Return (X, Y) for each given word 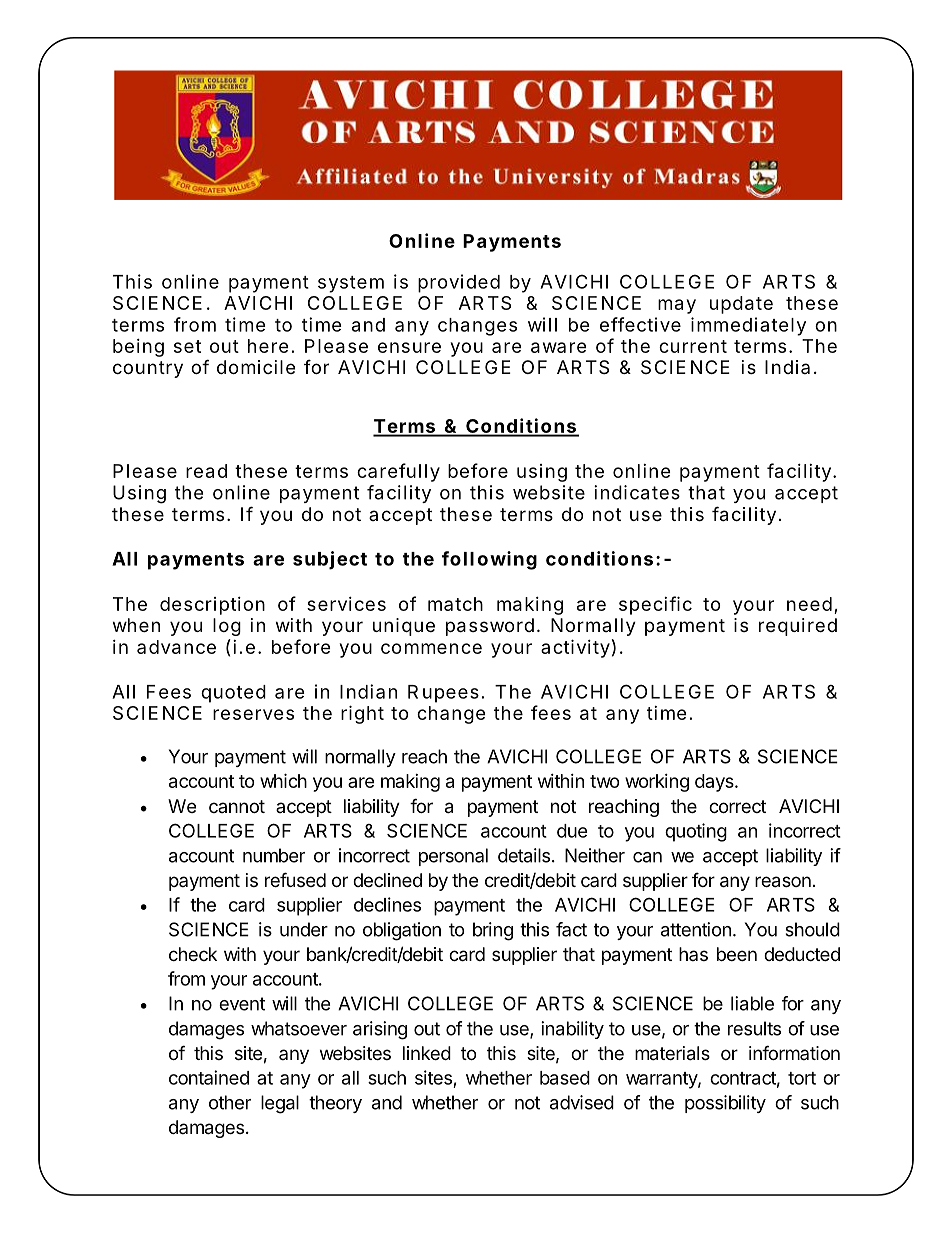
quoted (233, 694)
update (741, 305)
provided (459, 283)
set (187, 346)
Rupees (443, 694)
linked (427, 1053)
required (798, 627)
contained (209, 1077)
